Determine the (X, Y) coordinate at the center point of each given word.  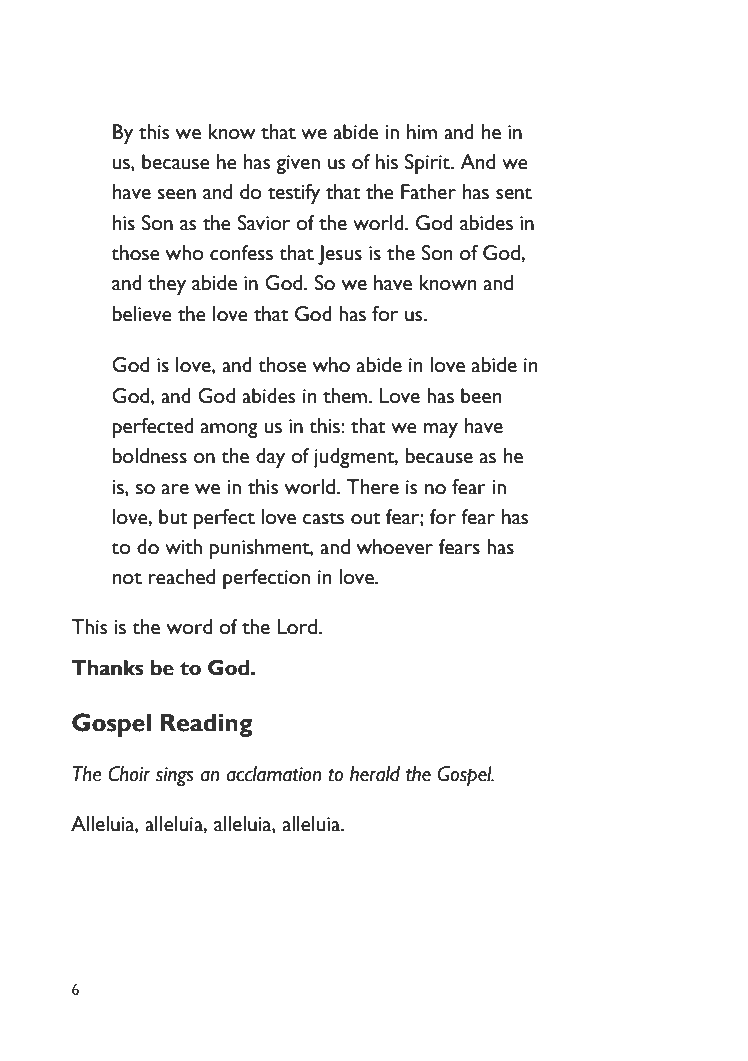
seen (176, 194)
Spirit (428, 164)
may (440, 430)
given (298, 164)
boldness (149, 456)
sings (175, 776)
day (270, 458)
